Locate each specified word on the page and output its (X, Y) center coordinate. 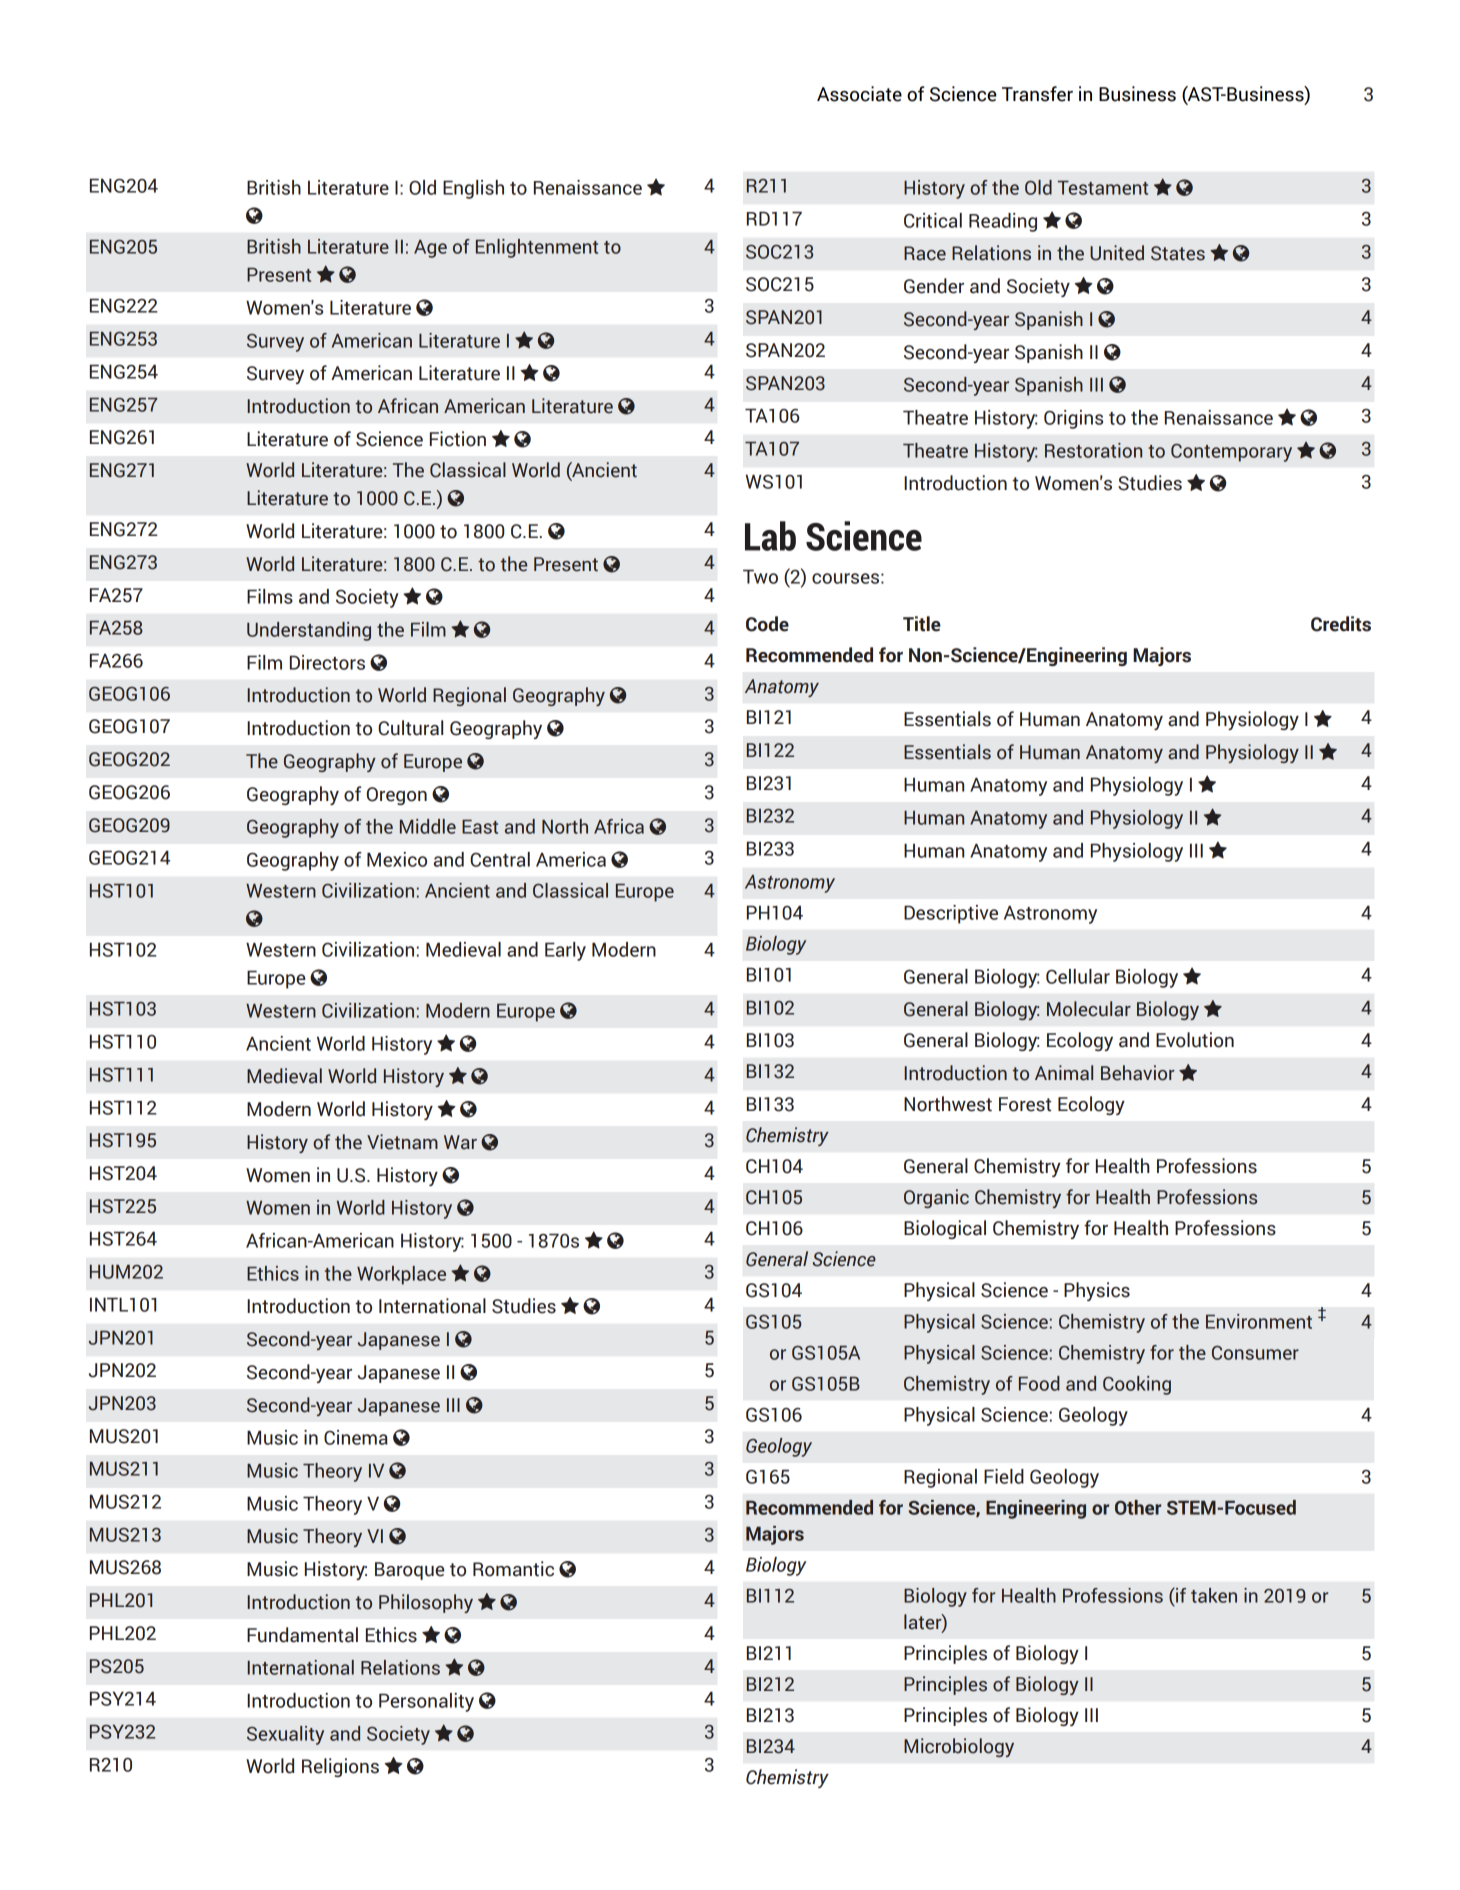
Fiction (458, 439)
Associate (859, 94)
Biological (945, 1229)
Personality (426, 1702)
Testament (1103, 188)
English (473, 189)
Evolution (1195, 1040)
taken (1214, 1595)
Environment (1259, 1321)
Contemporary (1231, 453)
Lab (770, 536)
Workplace (401, 1275)
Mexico (397, 859)
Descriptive (951, 914)
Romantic (513, 1569)
